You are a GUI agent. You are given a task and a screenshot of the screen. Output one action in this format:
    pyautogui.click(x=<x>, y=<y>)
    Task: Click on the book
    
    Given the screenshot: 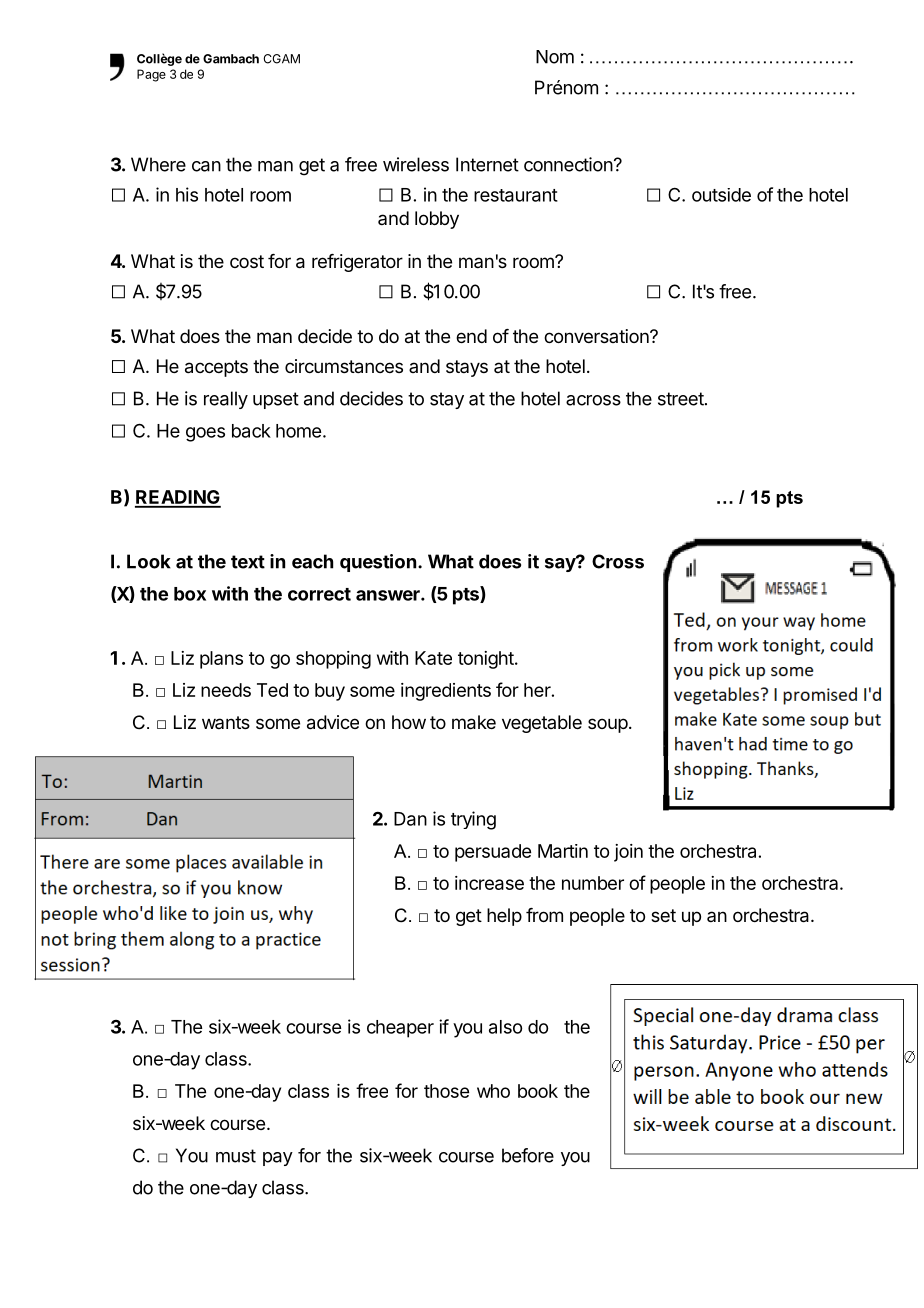 What is the action you would take?
    pyautogui.click(x=538, y=1091)
